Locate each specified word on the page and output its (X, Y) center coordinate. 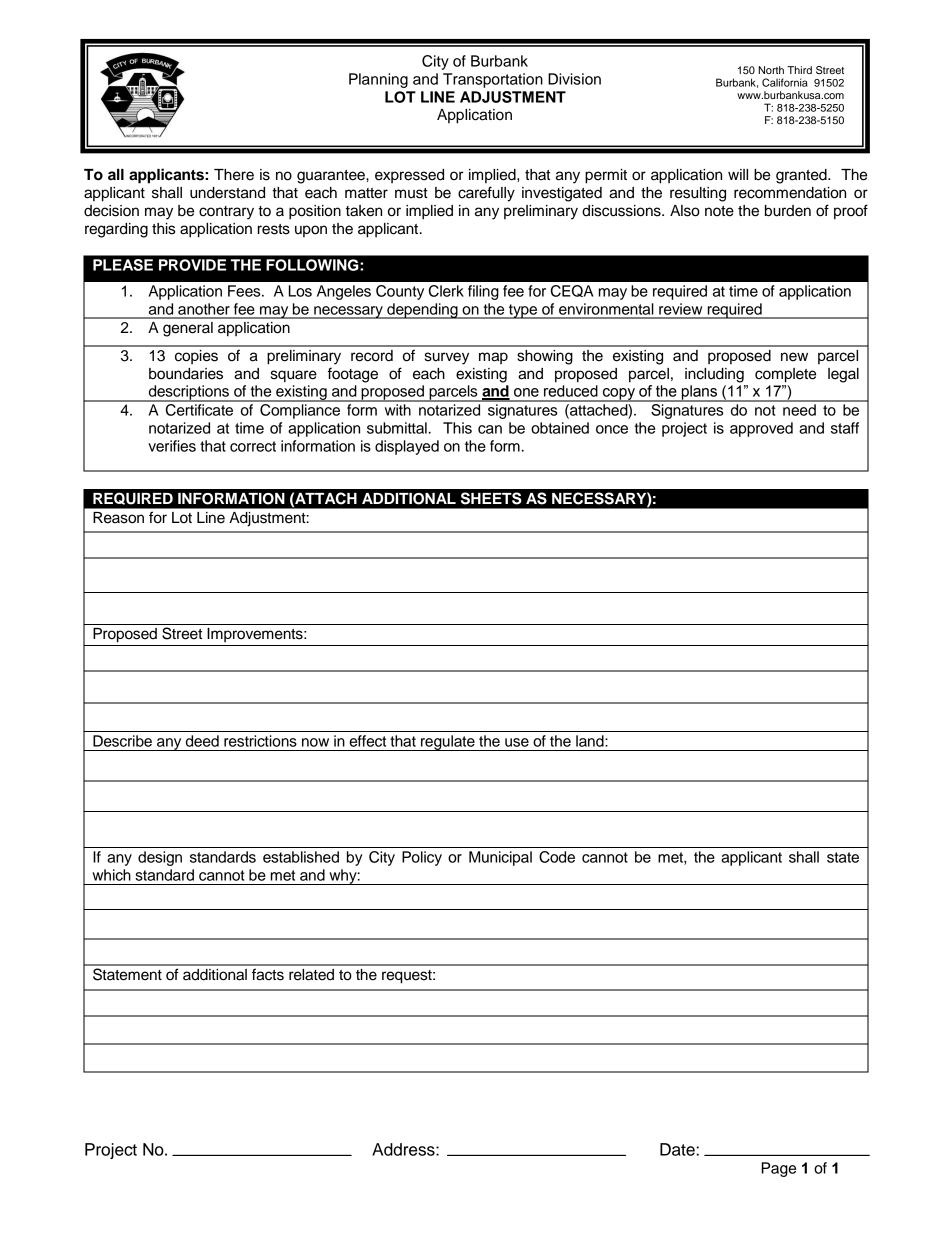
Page (778, 1169)
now (315, 742)
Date (678, 1149)
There (234, 175)
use (517, 742)
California (785, 82)
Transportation (493, 80)
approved (761, 429)
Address (404, 1149)
